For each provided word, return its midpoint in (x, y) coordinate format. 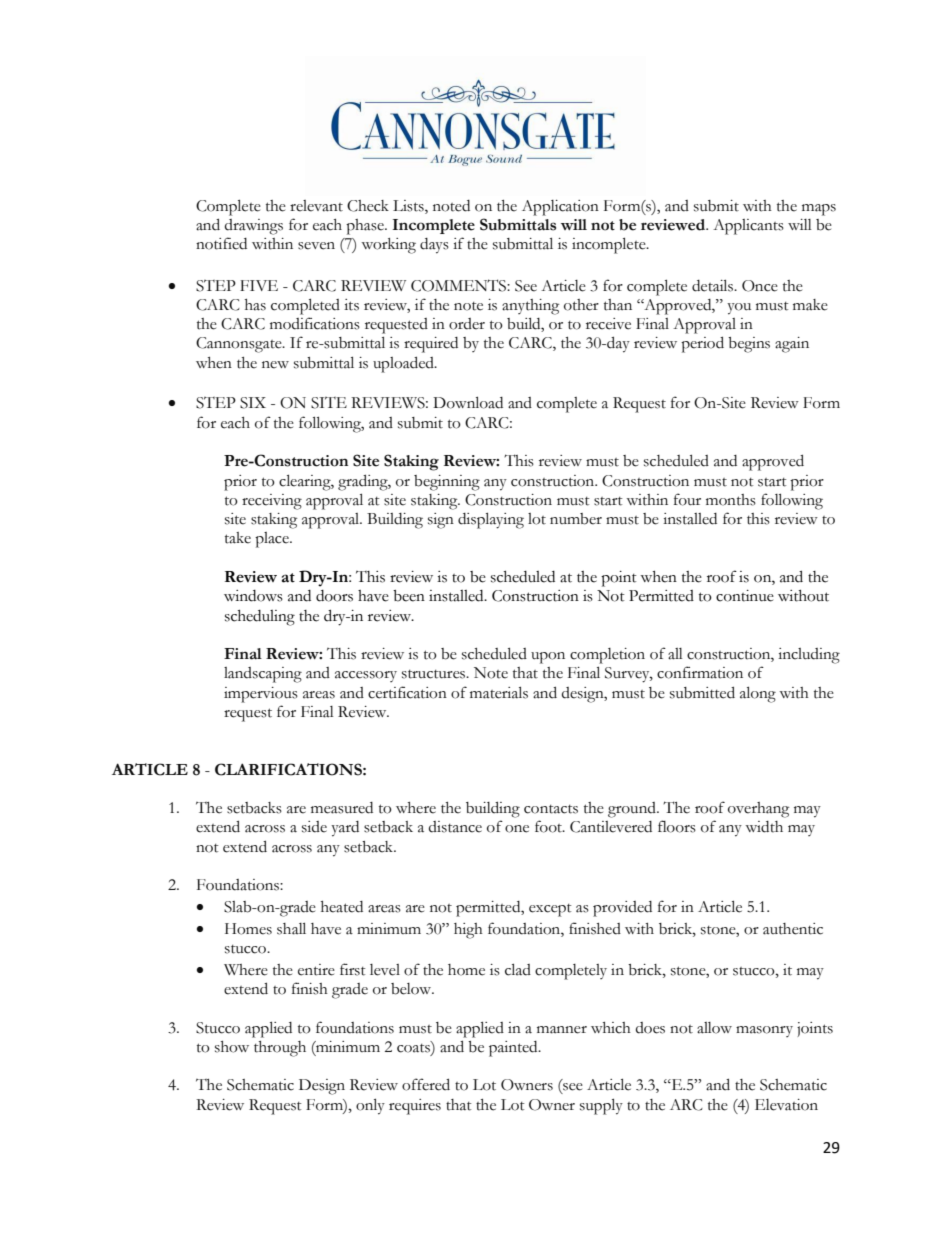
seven (316, 246)
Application (560, 208)
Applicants (748, 227)
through (280, 1049)
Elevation (786, 1105)
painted (514, 1049)
